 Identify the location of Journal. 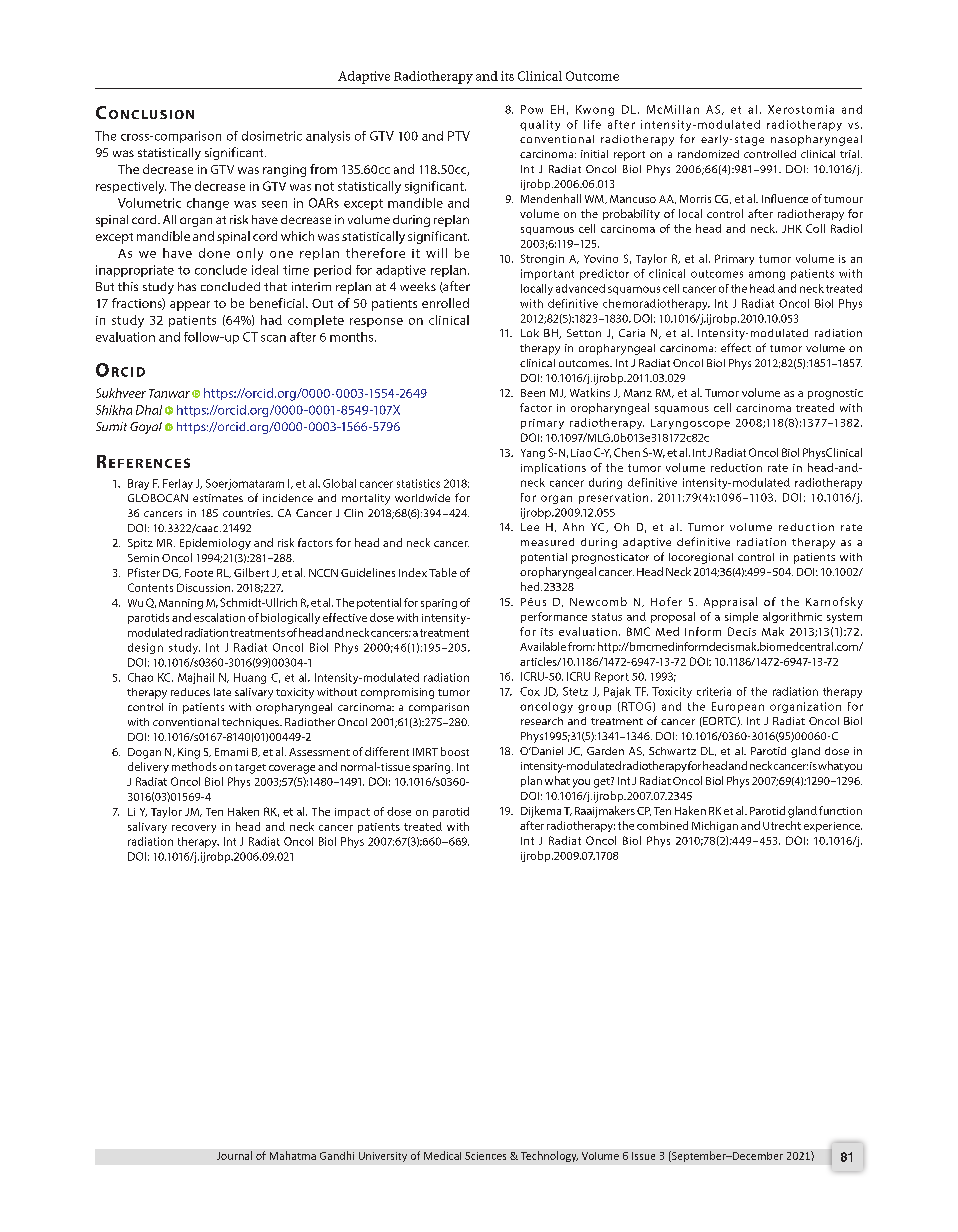
(234, 1155).
